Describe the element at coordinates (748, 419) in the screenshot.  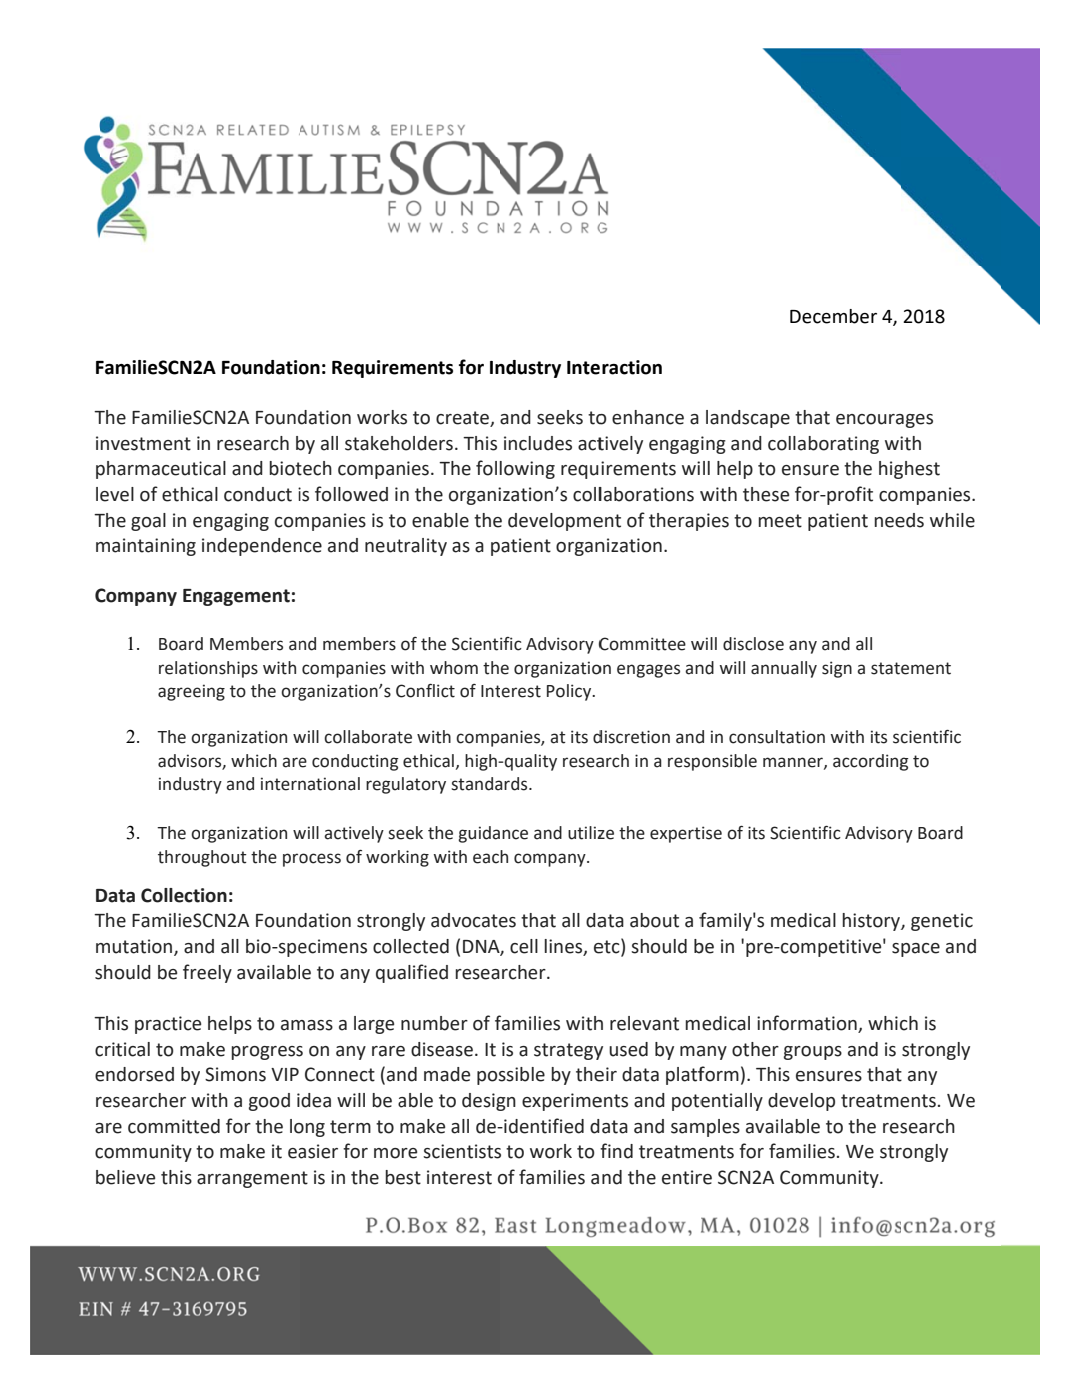
I see `landscape` at that location.
